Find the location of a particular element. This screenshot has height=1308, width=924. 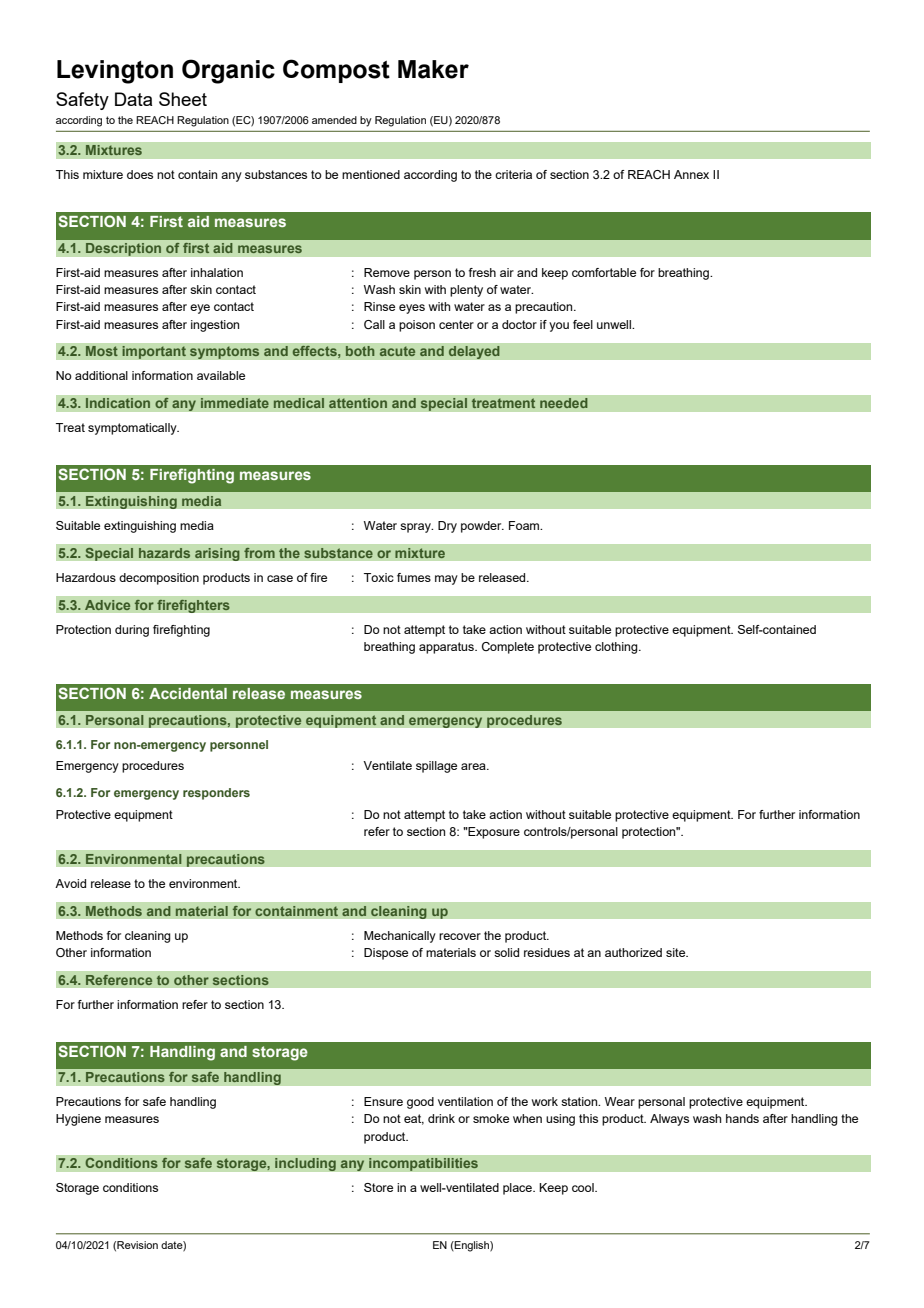

Always is located at coordinates (669, 1120).
